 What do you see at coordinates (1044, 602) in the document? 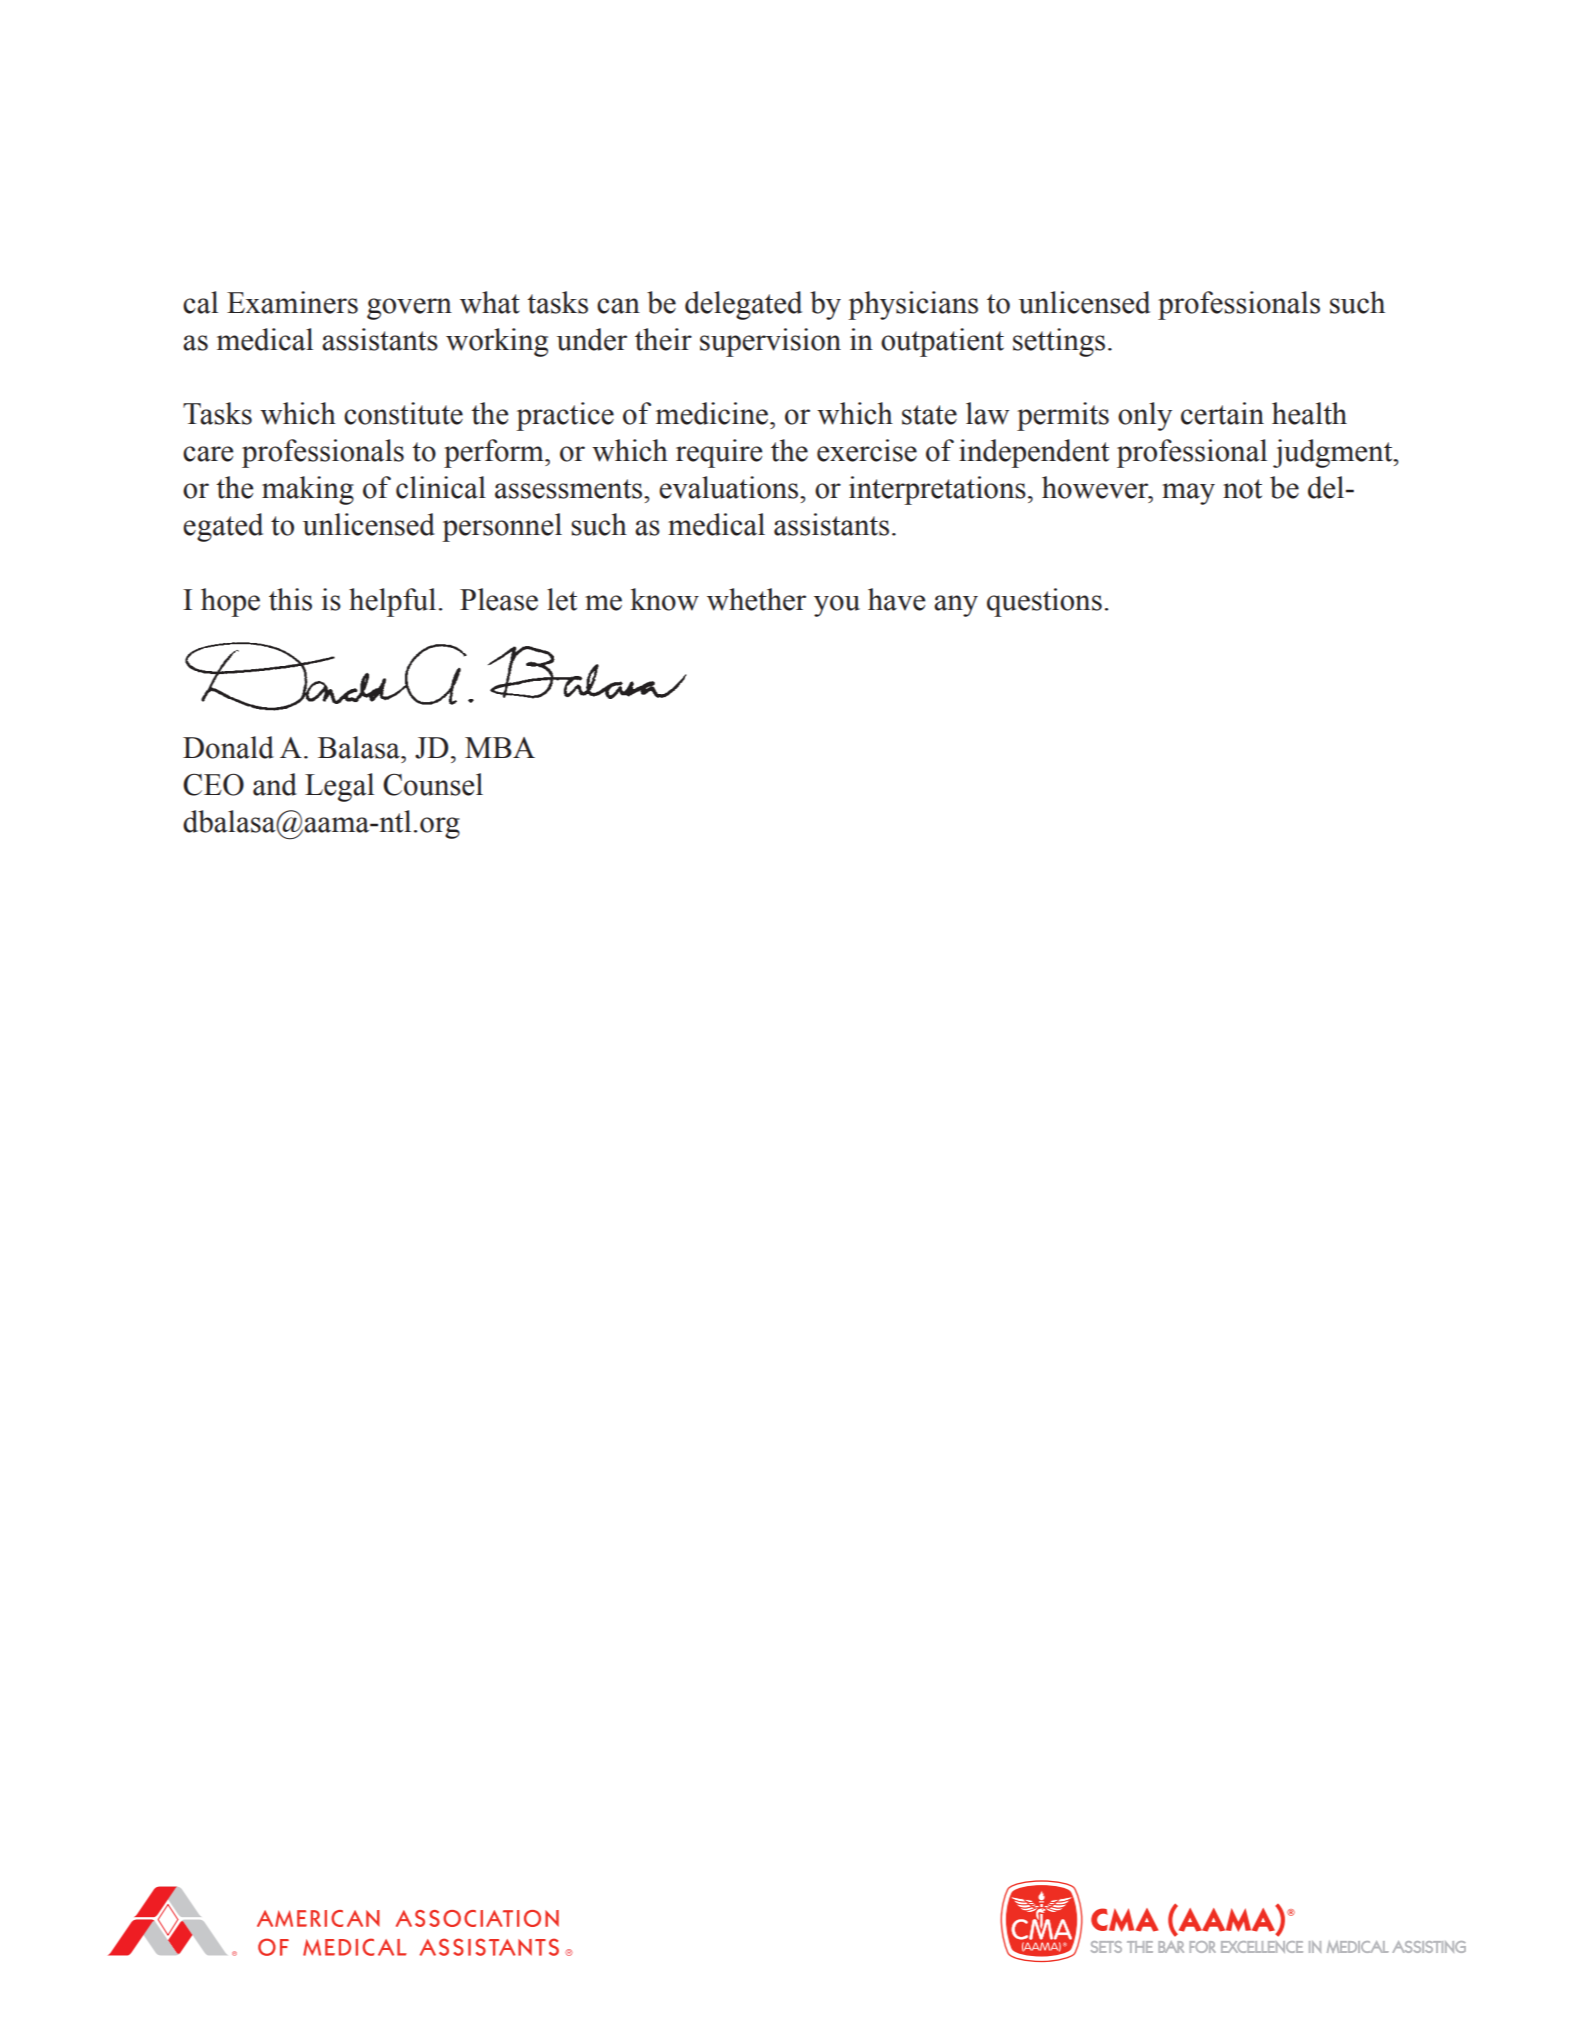
I see `questions` at bounding box center [1044, 602].
